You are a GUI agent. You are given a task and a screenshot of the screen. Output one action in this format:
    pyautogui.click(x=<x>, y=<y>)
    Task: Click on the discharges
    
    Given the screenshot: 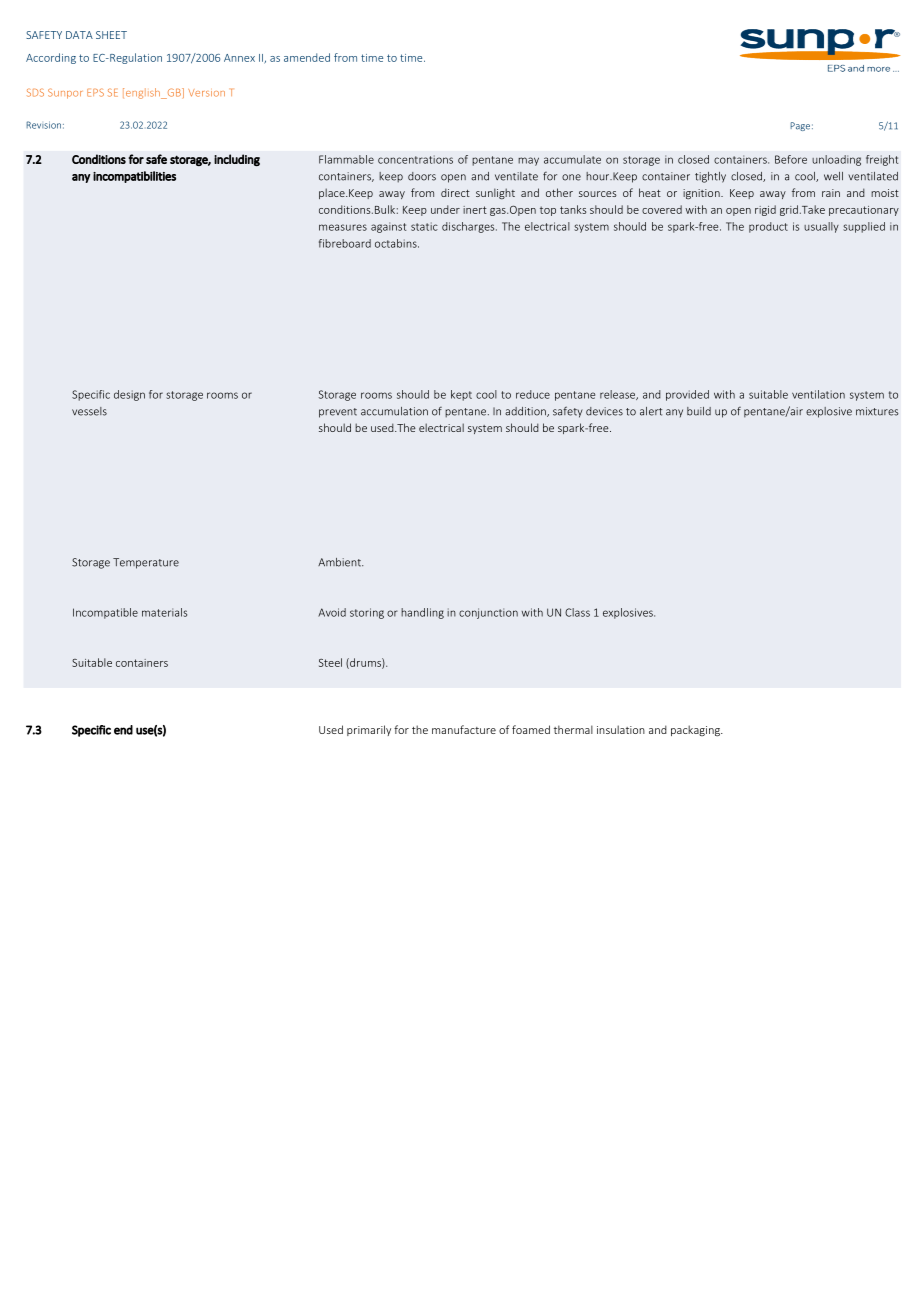 What is the action you would take?
    pyautogui.click(x=469, y=227)
